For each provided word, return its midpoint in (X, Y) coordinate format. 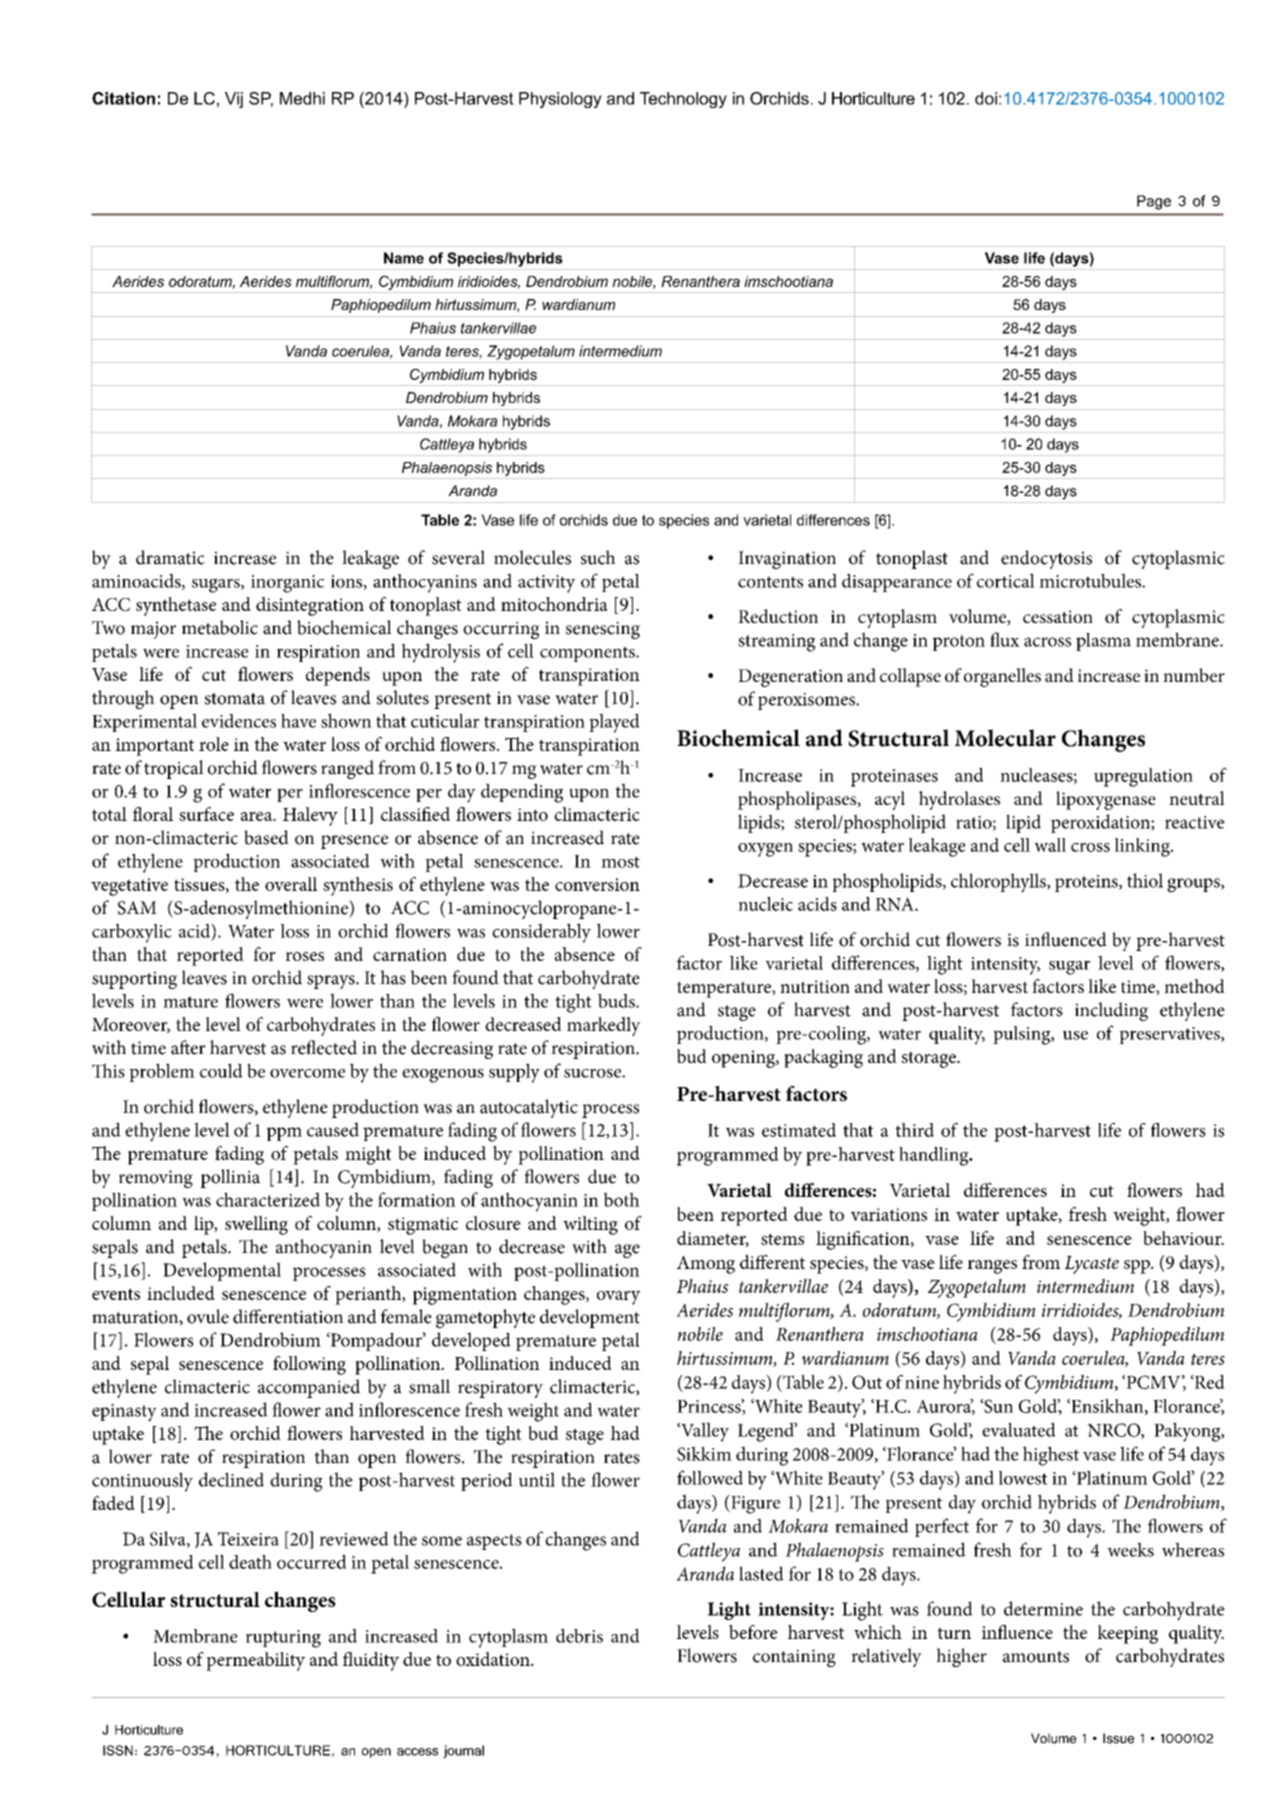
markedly (604, 1026)
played (614, 723)
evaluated (1019, 1430)
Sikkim (704, 1453)
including (1111, 1011)
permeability (255, 1661)
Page (1154, 202)
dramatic (170, 557)
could (221, 1070)
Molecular (1005, 738)
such (598, 557)
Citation (123, 98)
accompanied (309, 1388)
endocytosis (1046, 559)
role (214, 744)
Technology (683, 100)
